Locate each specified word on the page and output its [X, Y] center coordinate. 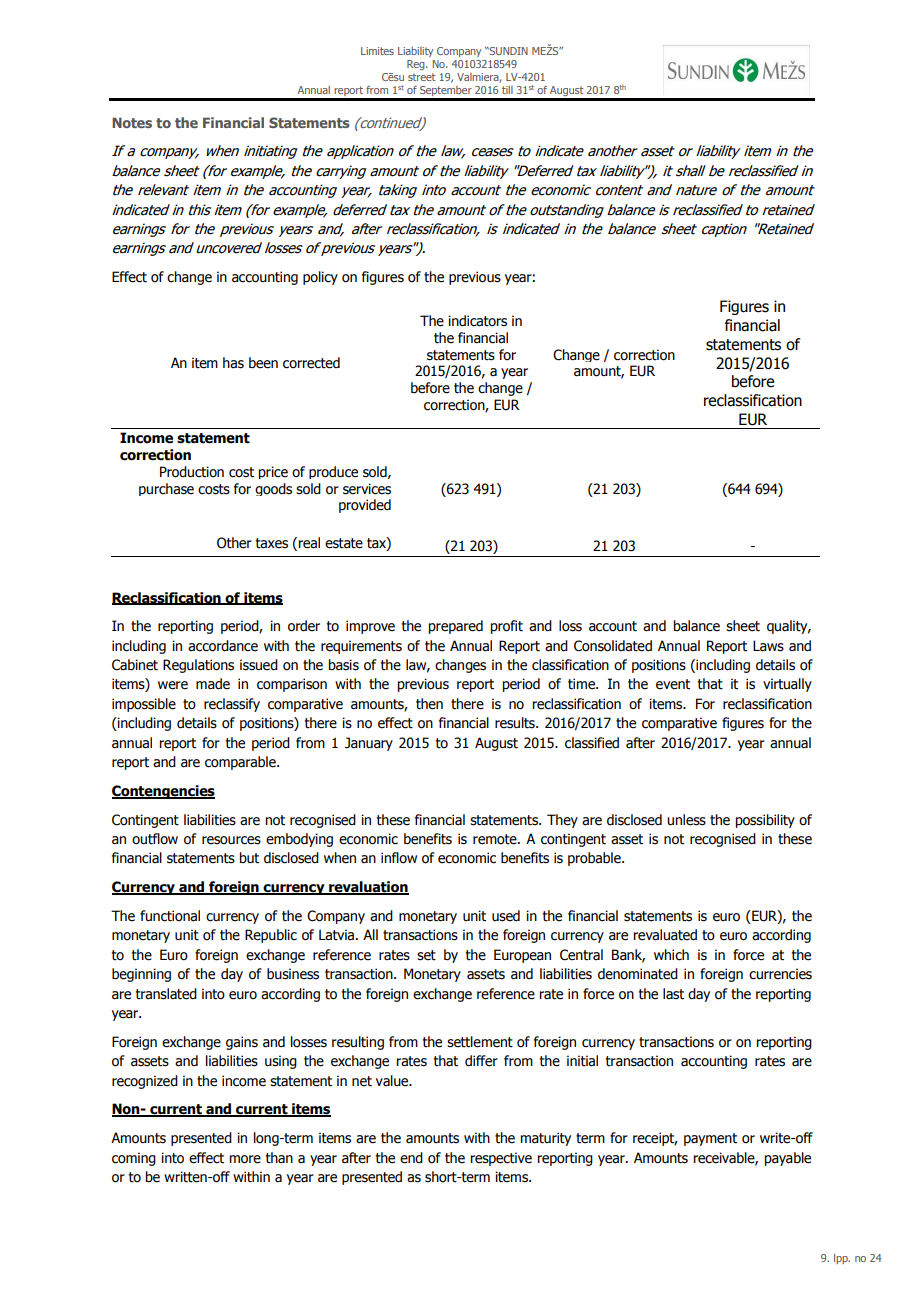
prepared [455, 627]
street [421, 77]
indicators [477, 321]
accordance [223, 646]
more [245, 1159]
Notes [132, 122]
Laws [768, 646]
